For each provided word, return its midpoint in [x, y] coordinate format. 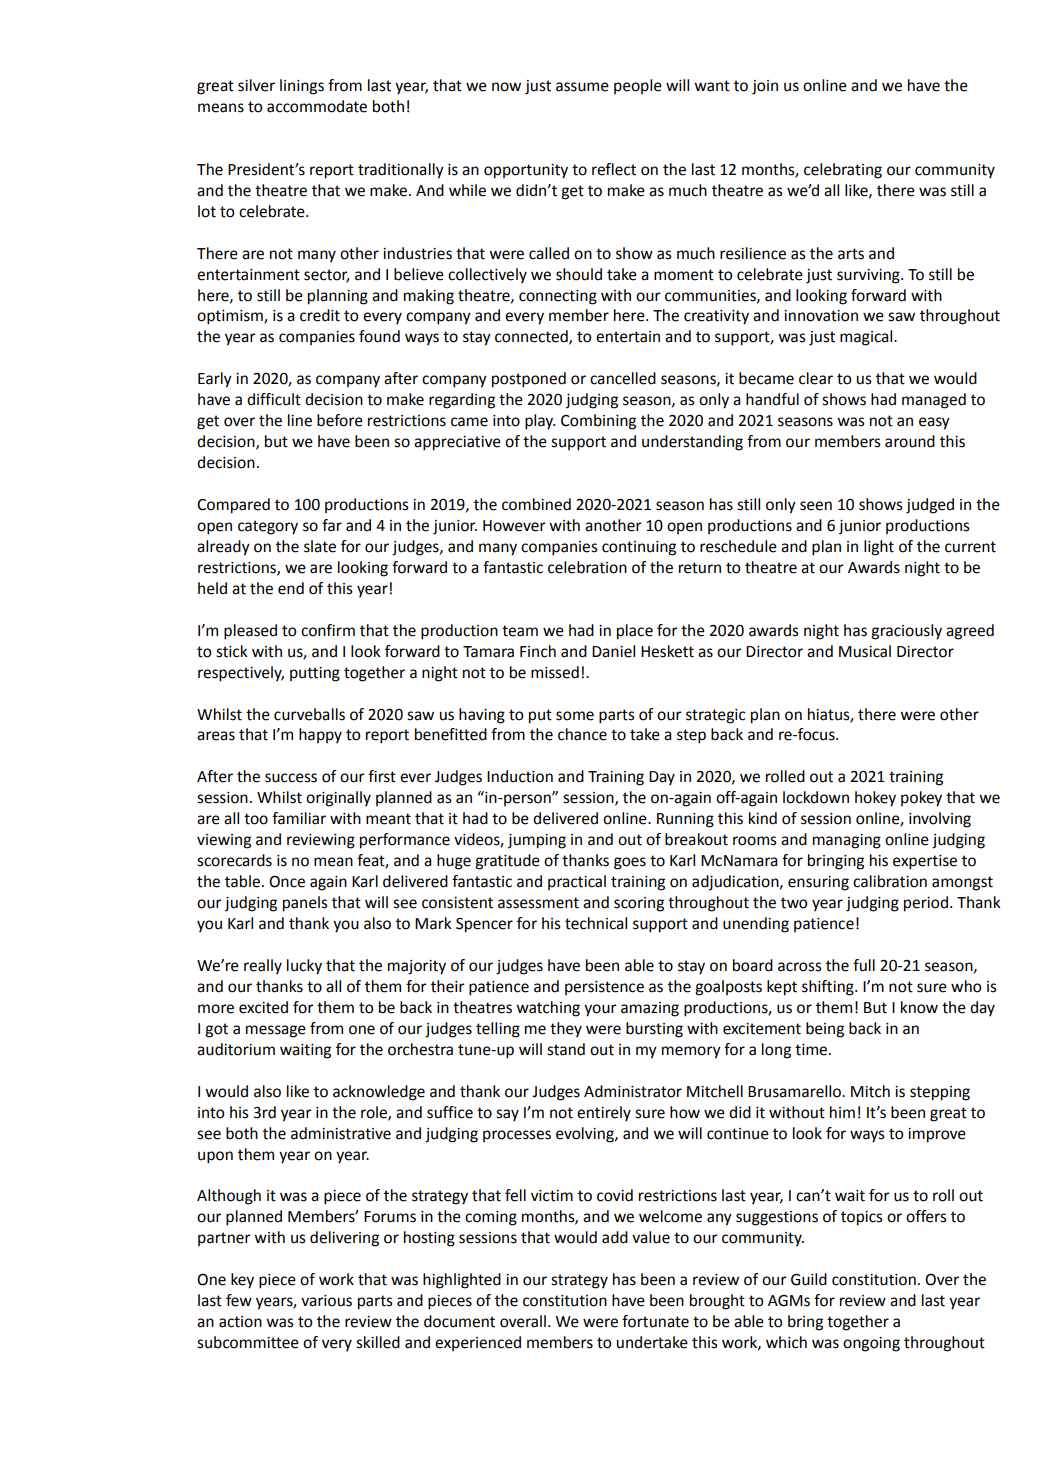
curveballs [309, 714]
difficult [274, 399]
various [326, 1301]
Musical [865, 651]
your [600, 1010]
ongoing [871, 1344]
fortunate [655, 1321]
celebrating [843, 171]
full [864, 965]
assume [582, 87]
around [910, 441]
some [575, 716]
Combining [598, 422]
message [276, 1031]
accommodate [317, 106]
